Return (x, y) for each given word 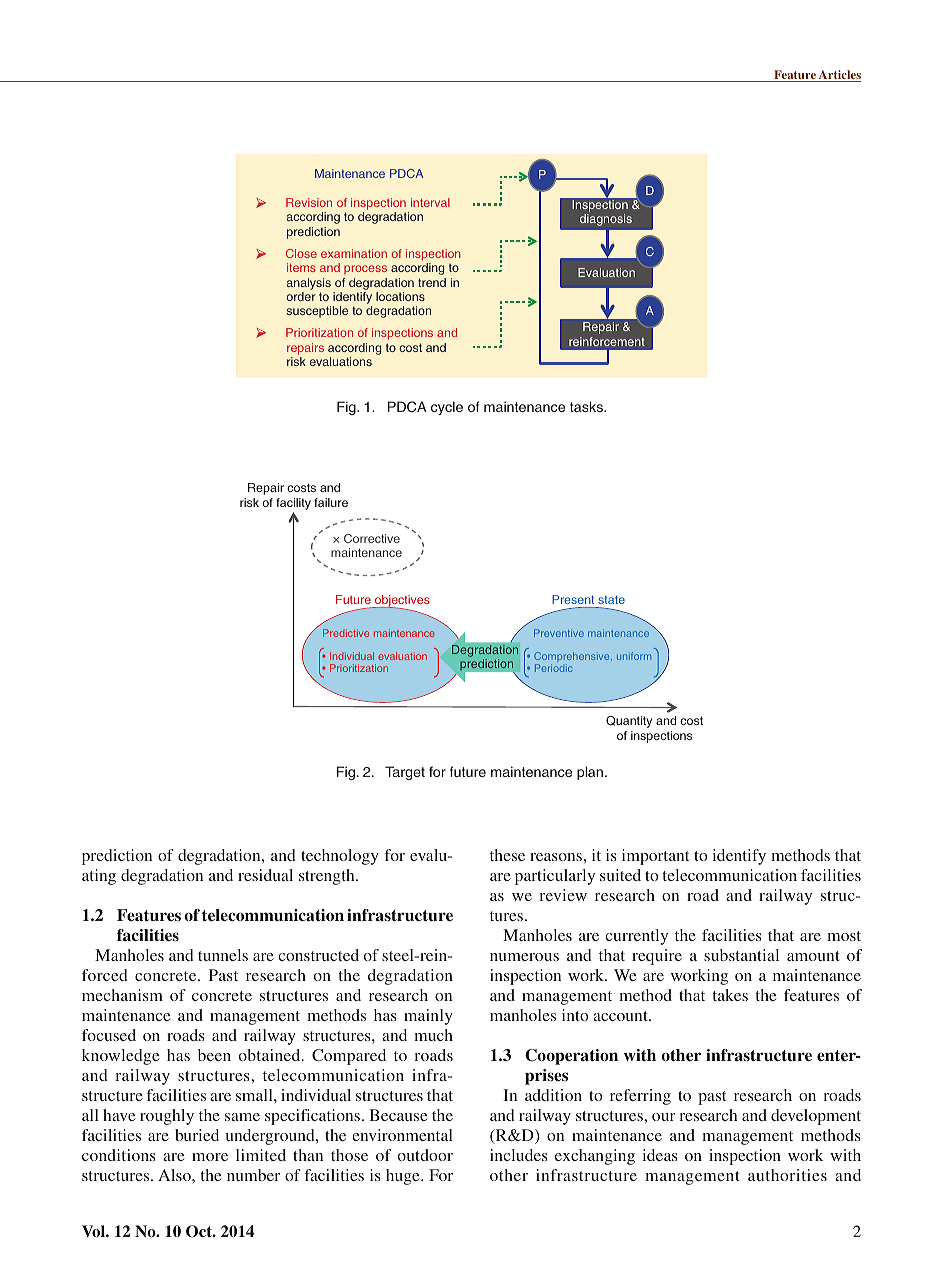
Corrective (372, 538)
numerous (524, 957)
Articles (839, 76)
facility (293, 504)
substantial (741, 955)
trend (432, 282)
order (301, 296)
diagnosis (606, 220)
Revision (309, 202)
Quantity (629, 722)
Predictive (346, 633)
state (611, 600)
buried (197, 1135)
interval (430, 202)
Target (405, 773)
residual (265, 875)
